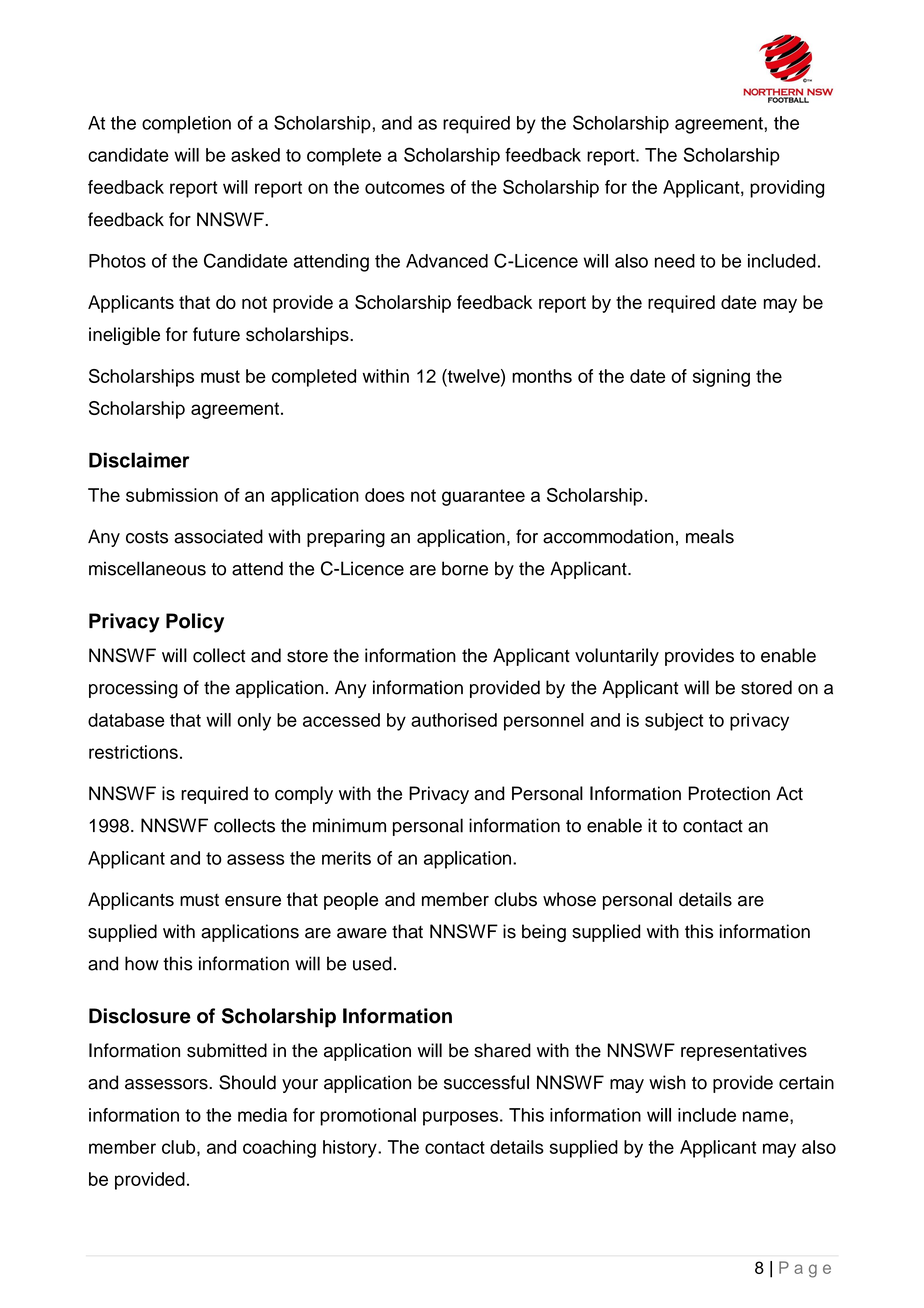 This image has width=924, height=1308. Describe the element at coordinates (486, 1082) in the image. I see `successful` at that location.
